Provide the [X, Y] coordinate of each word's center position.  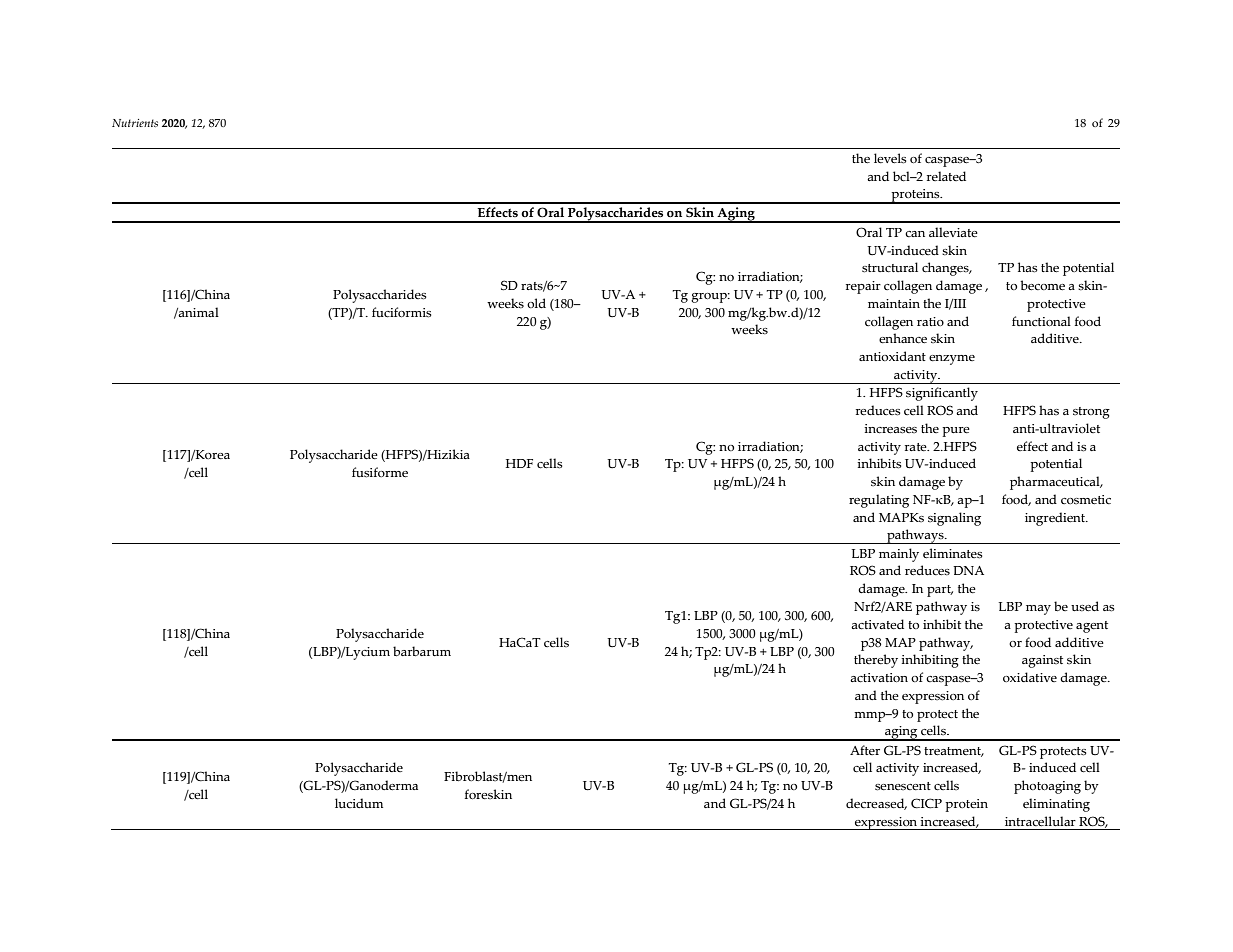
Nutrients [135, 123]
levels [890, 158]
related [946, 176]
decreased [876, 804]
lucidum [359, 803]
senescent [903, 786]
